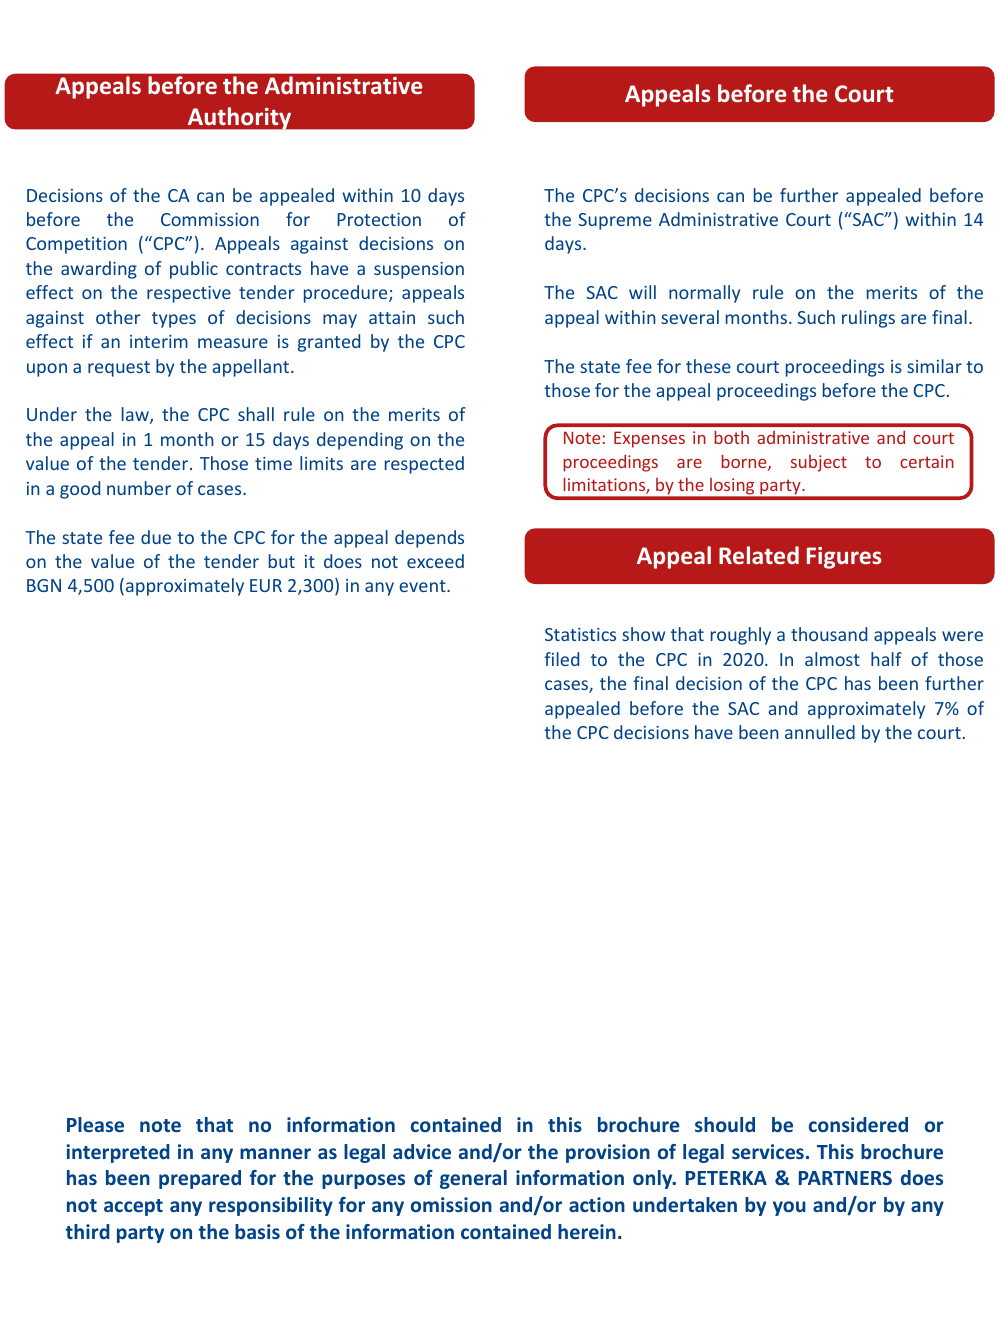 This image has width=999, height=1332. I want to click on rulings, so click(868, 319).
